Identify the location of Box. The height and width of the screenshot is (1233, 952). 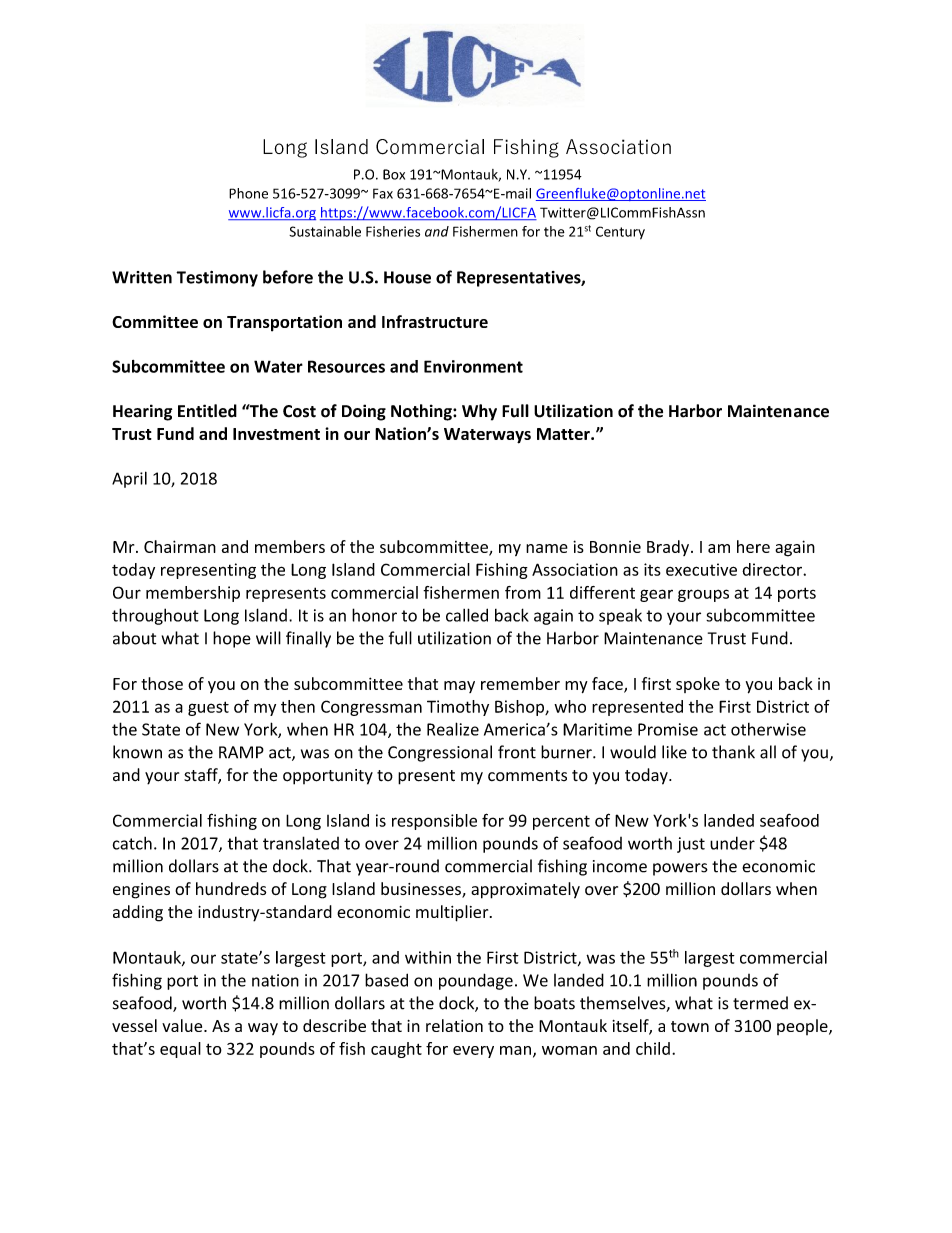
(394, 174).
